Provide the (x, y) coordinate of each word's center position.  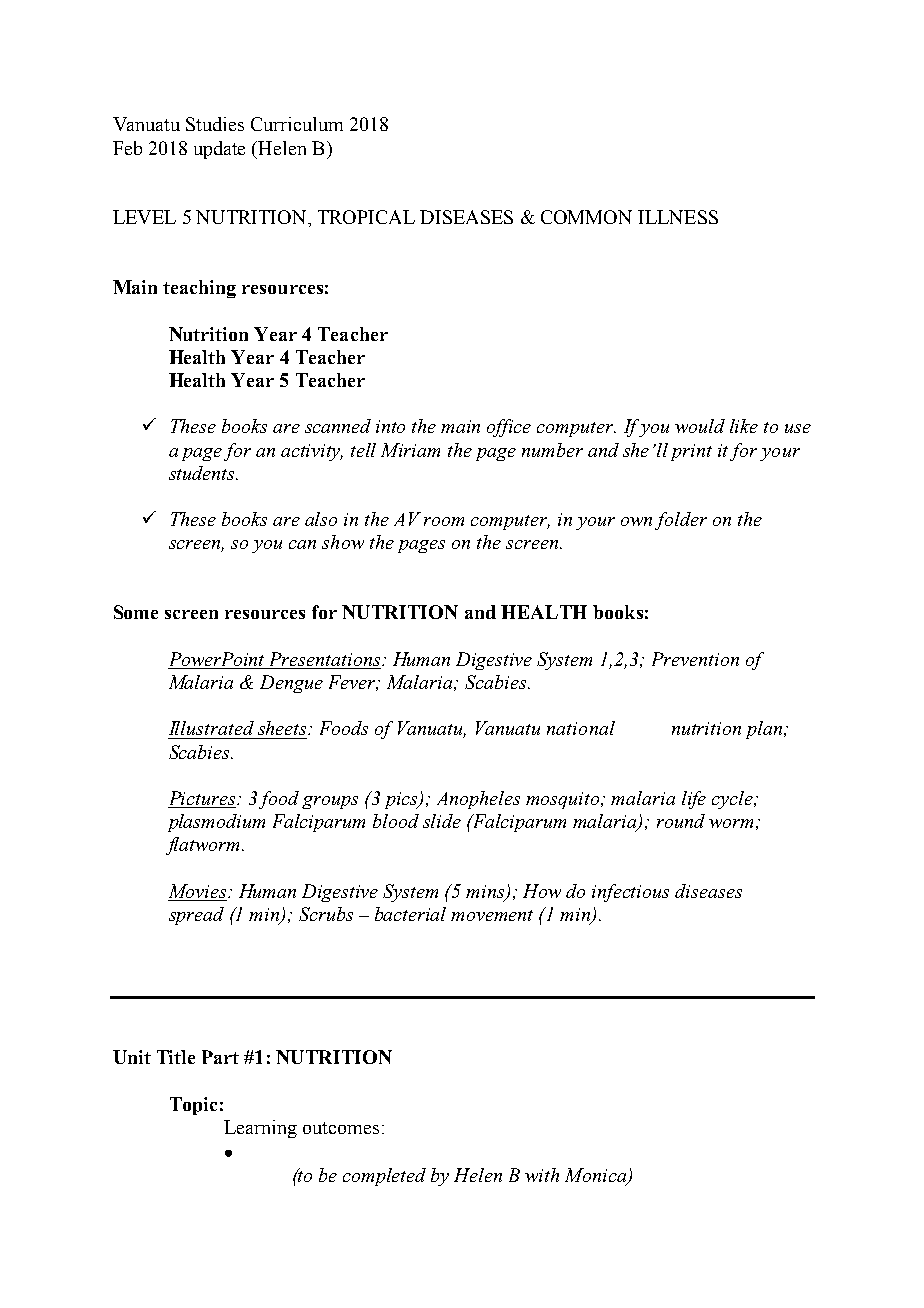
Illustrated (211, 728)
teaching (199, 289)
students (203, 473)
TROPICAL (366, 217)
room (444, 521)
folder (681, 521)
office (509, 428)
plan (765, 730)
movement (492, 915)
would (700, 426)
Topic (193, 1106)
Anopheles (478, 800)
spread (196, 916)
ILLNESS (678, 217)
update (219, 150)
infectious (630, 893)
